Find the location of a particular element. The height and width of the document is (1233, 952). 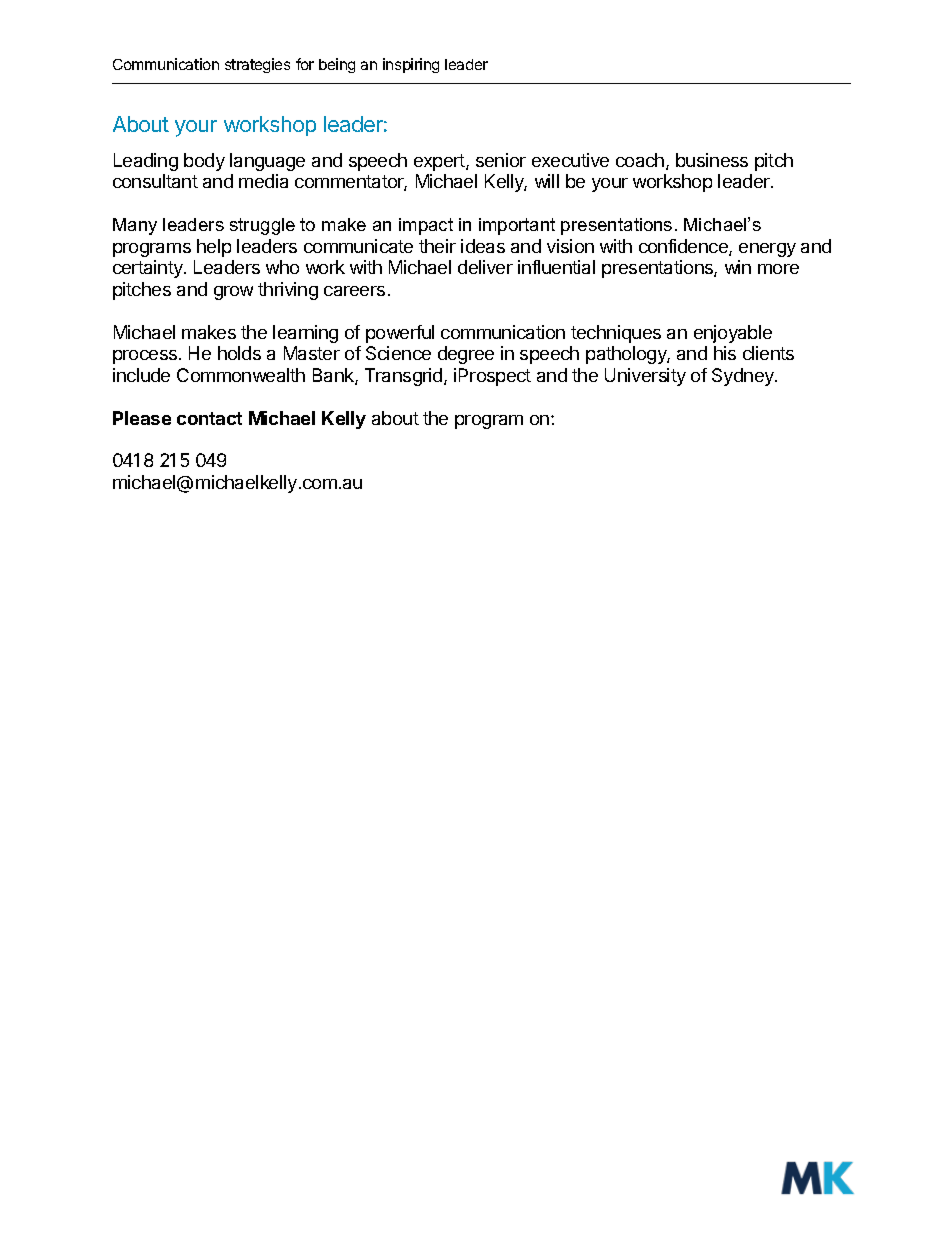

their is located at coordinates (437, 246).
